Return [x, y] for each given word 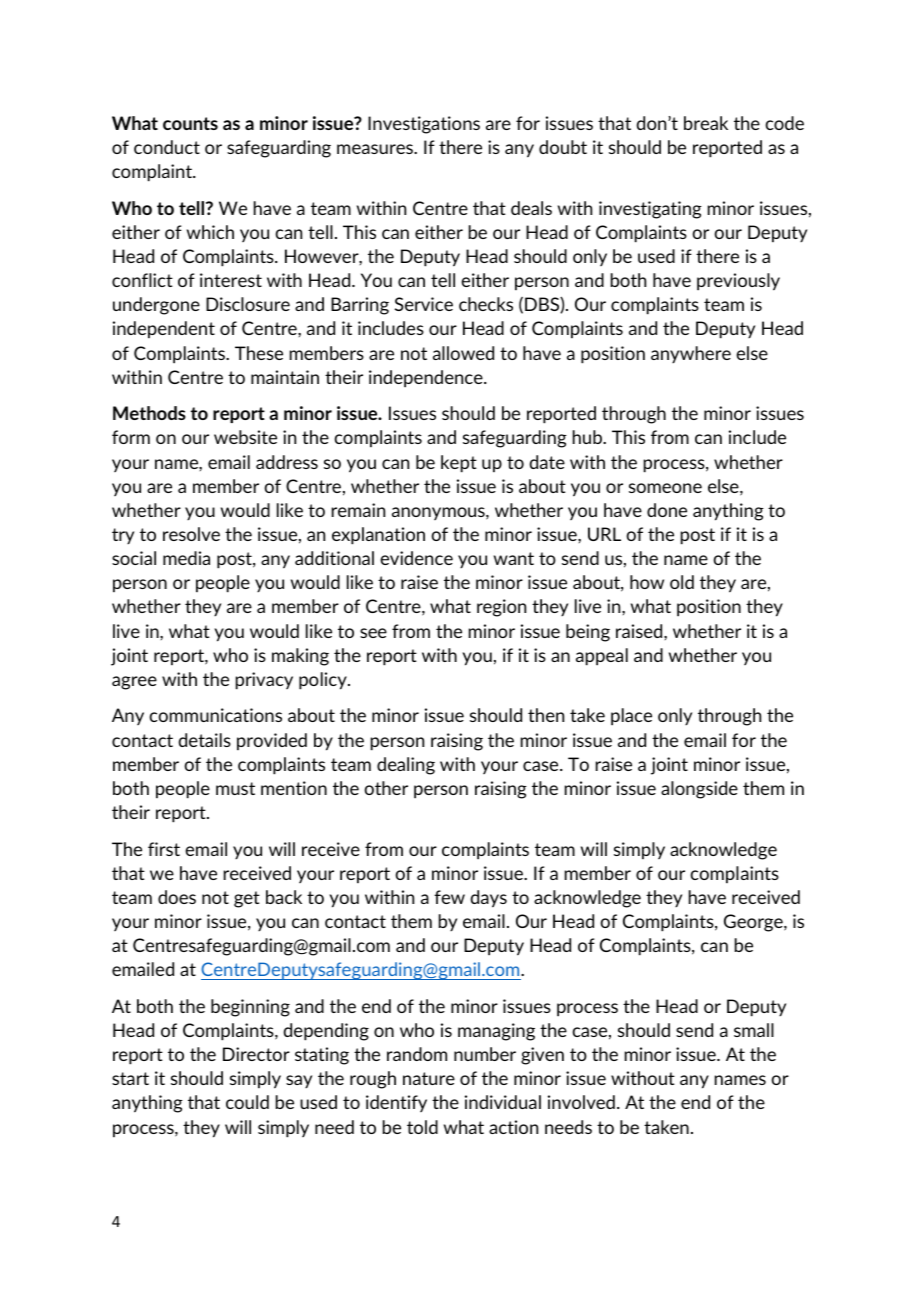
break [706, 123]
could [247, 1102]
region [501, 608]
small [754, 1030]
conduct [167, 147]
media [186, 558]
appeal [602, 657]
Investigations [424, 125]
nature [429, 1078]
